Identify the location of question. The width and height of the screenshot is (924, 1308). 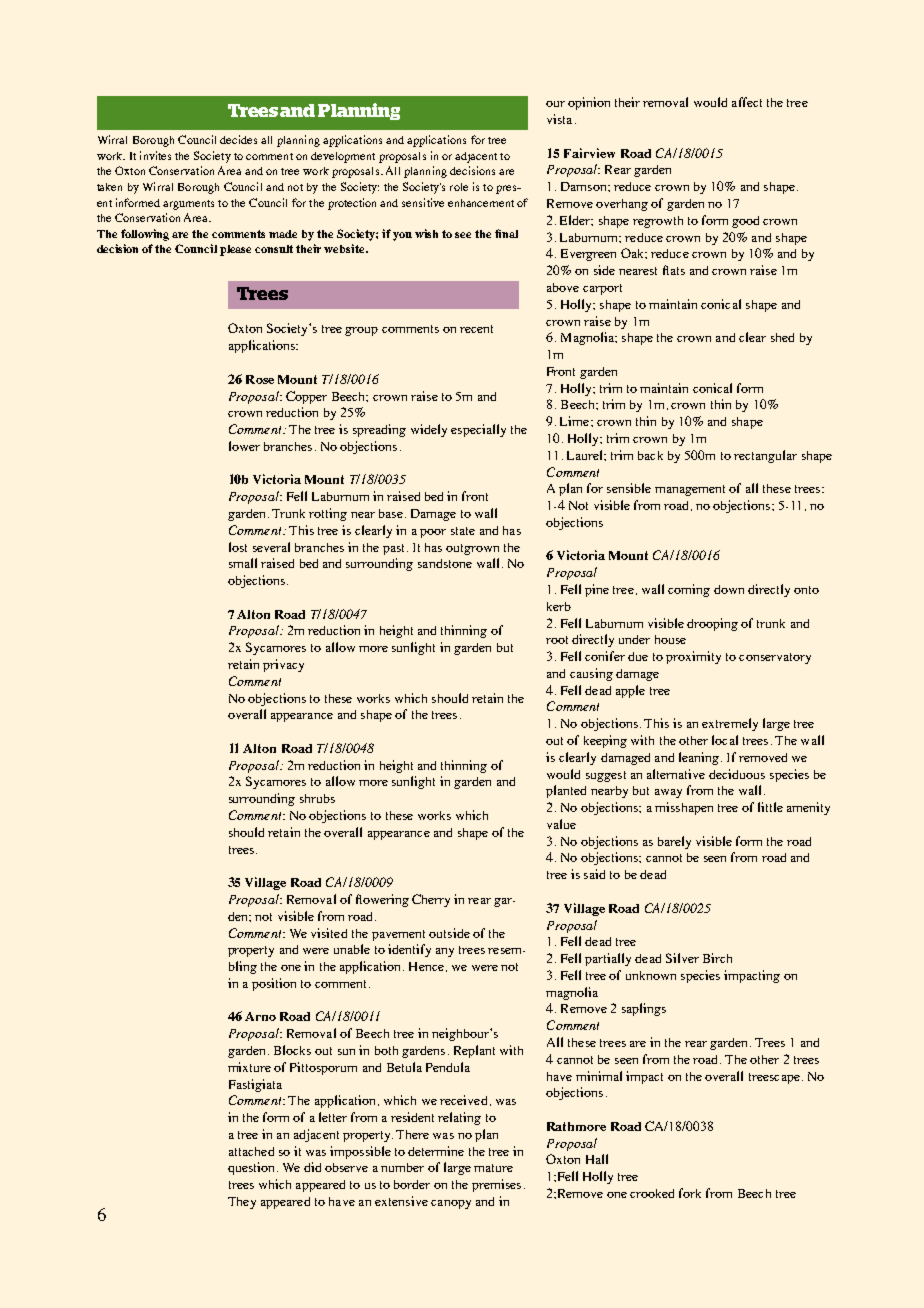
(253, 1168).
